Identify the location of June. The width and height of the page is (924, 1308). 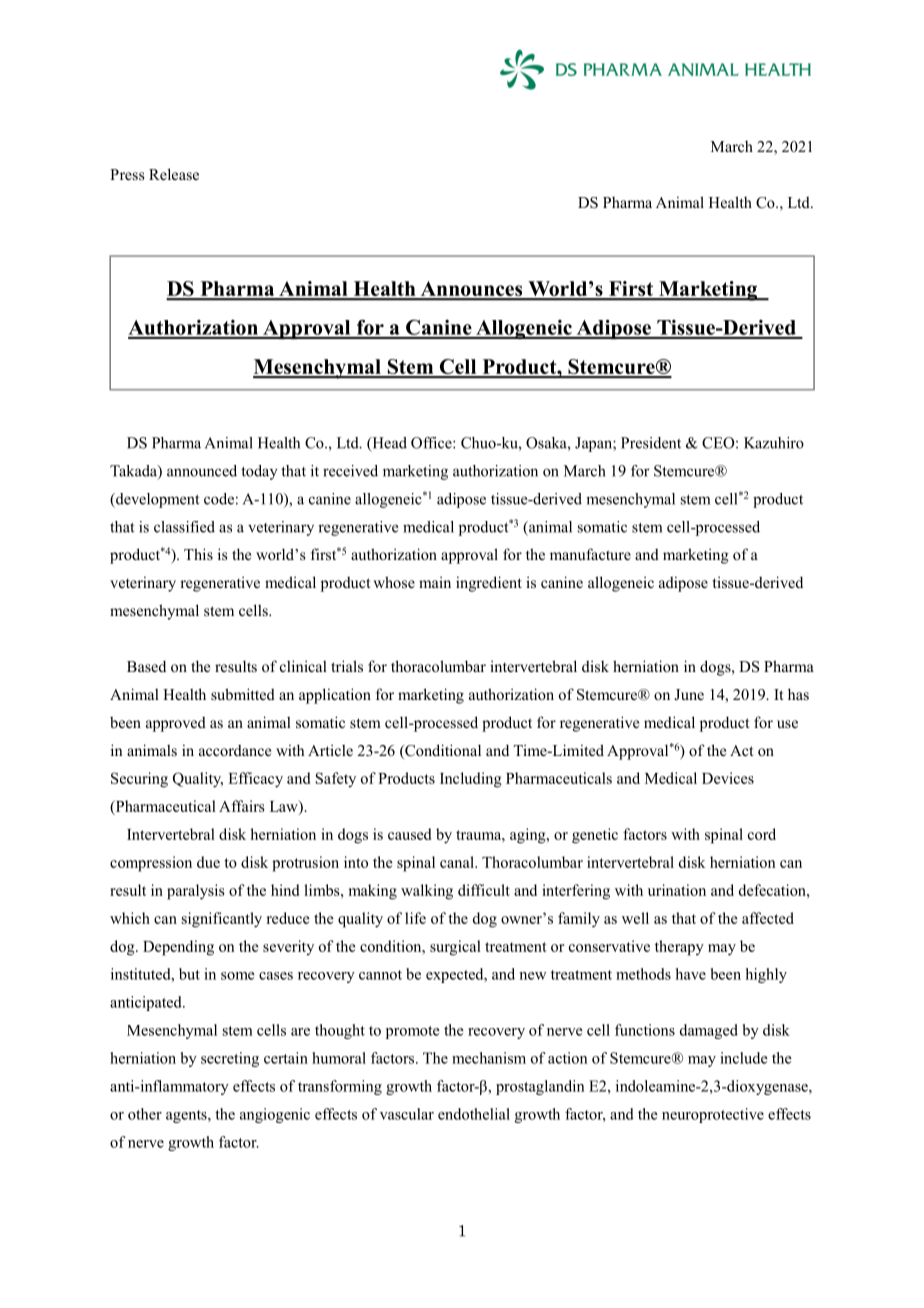
(689, 695).
